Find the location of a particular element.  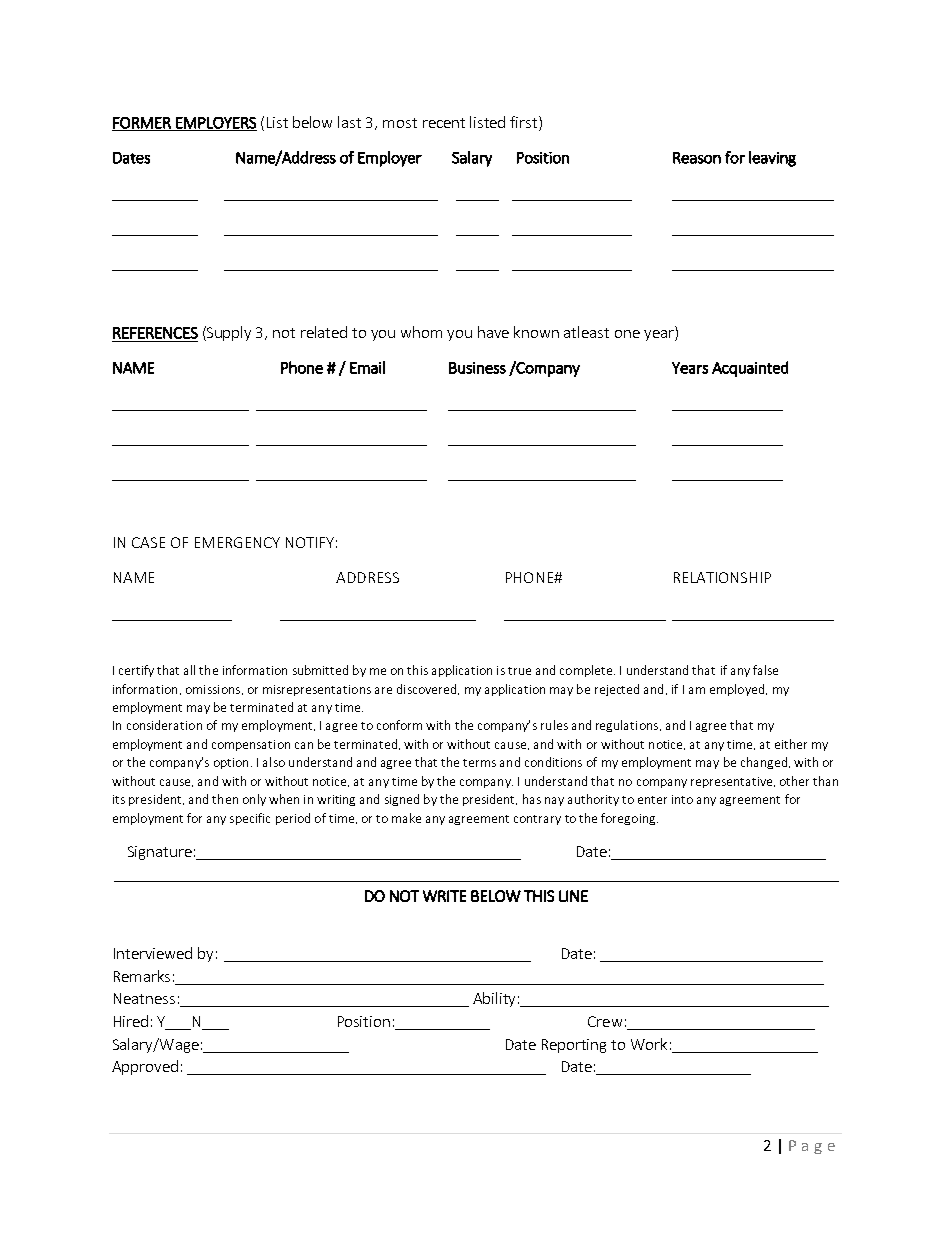

true is located at coordinates (519, 671).
